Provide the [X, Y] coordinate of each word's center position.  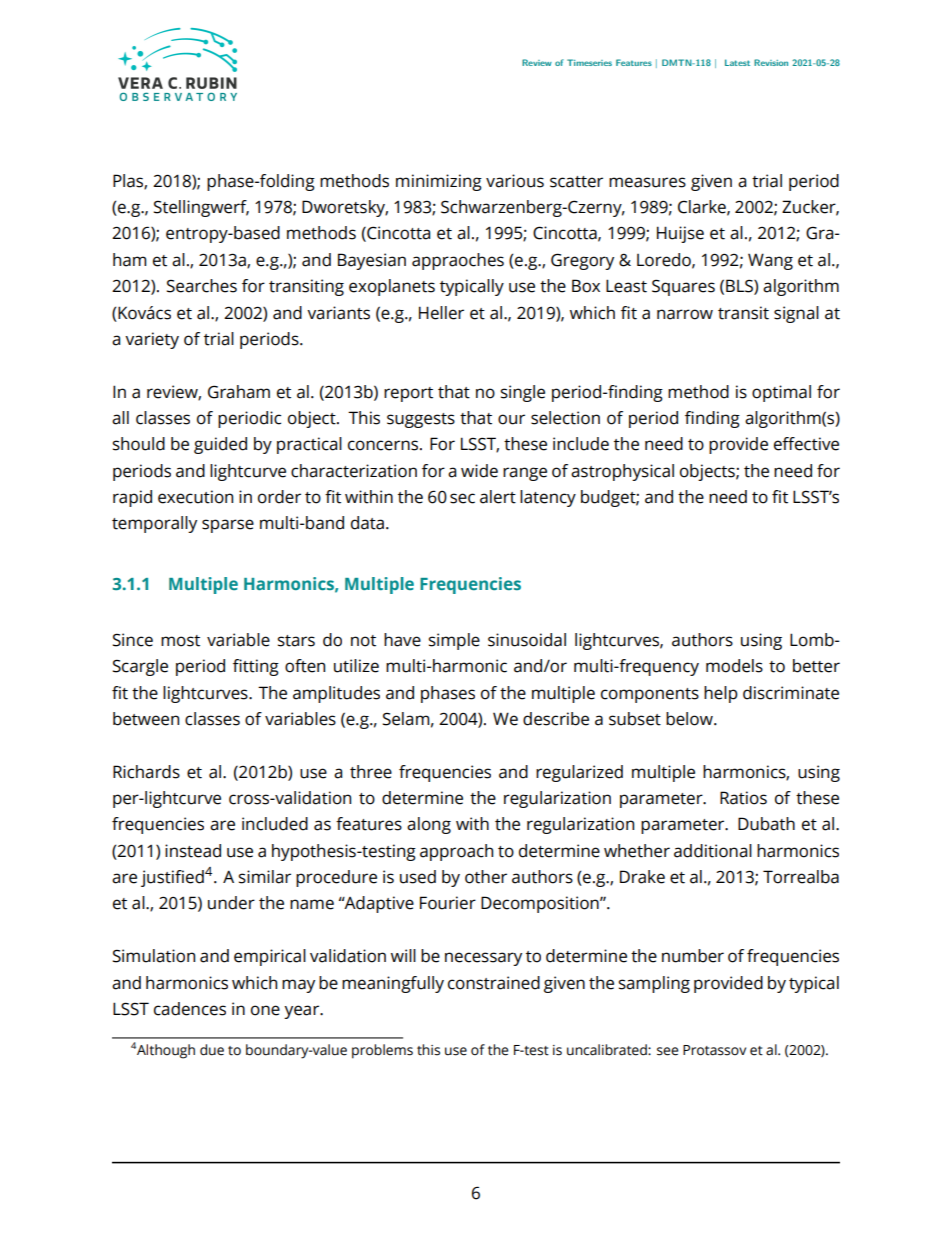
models [734, 666]
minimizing [439, 182]
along [429, 825]
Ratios [743, 798]
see [667, 1051]
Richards [146, 772]
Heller [441, 313]
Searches [202, 286]
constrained [494, 983]
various [515, 181]
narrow [685, 314]
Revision [771, 62]
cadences [190, 1009]
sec [462, 498]
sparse [228, 526]
